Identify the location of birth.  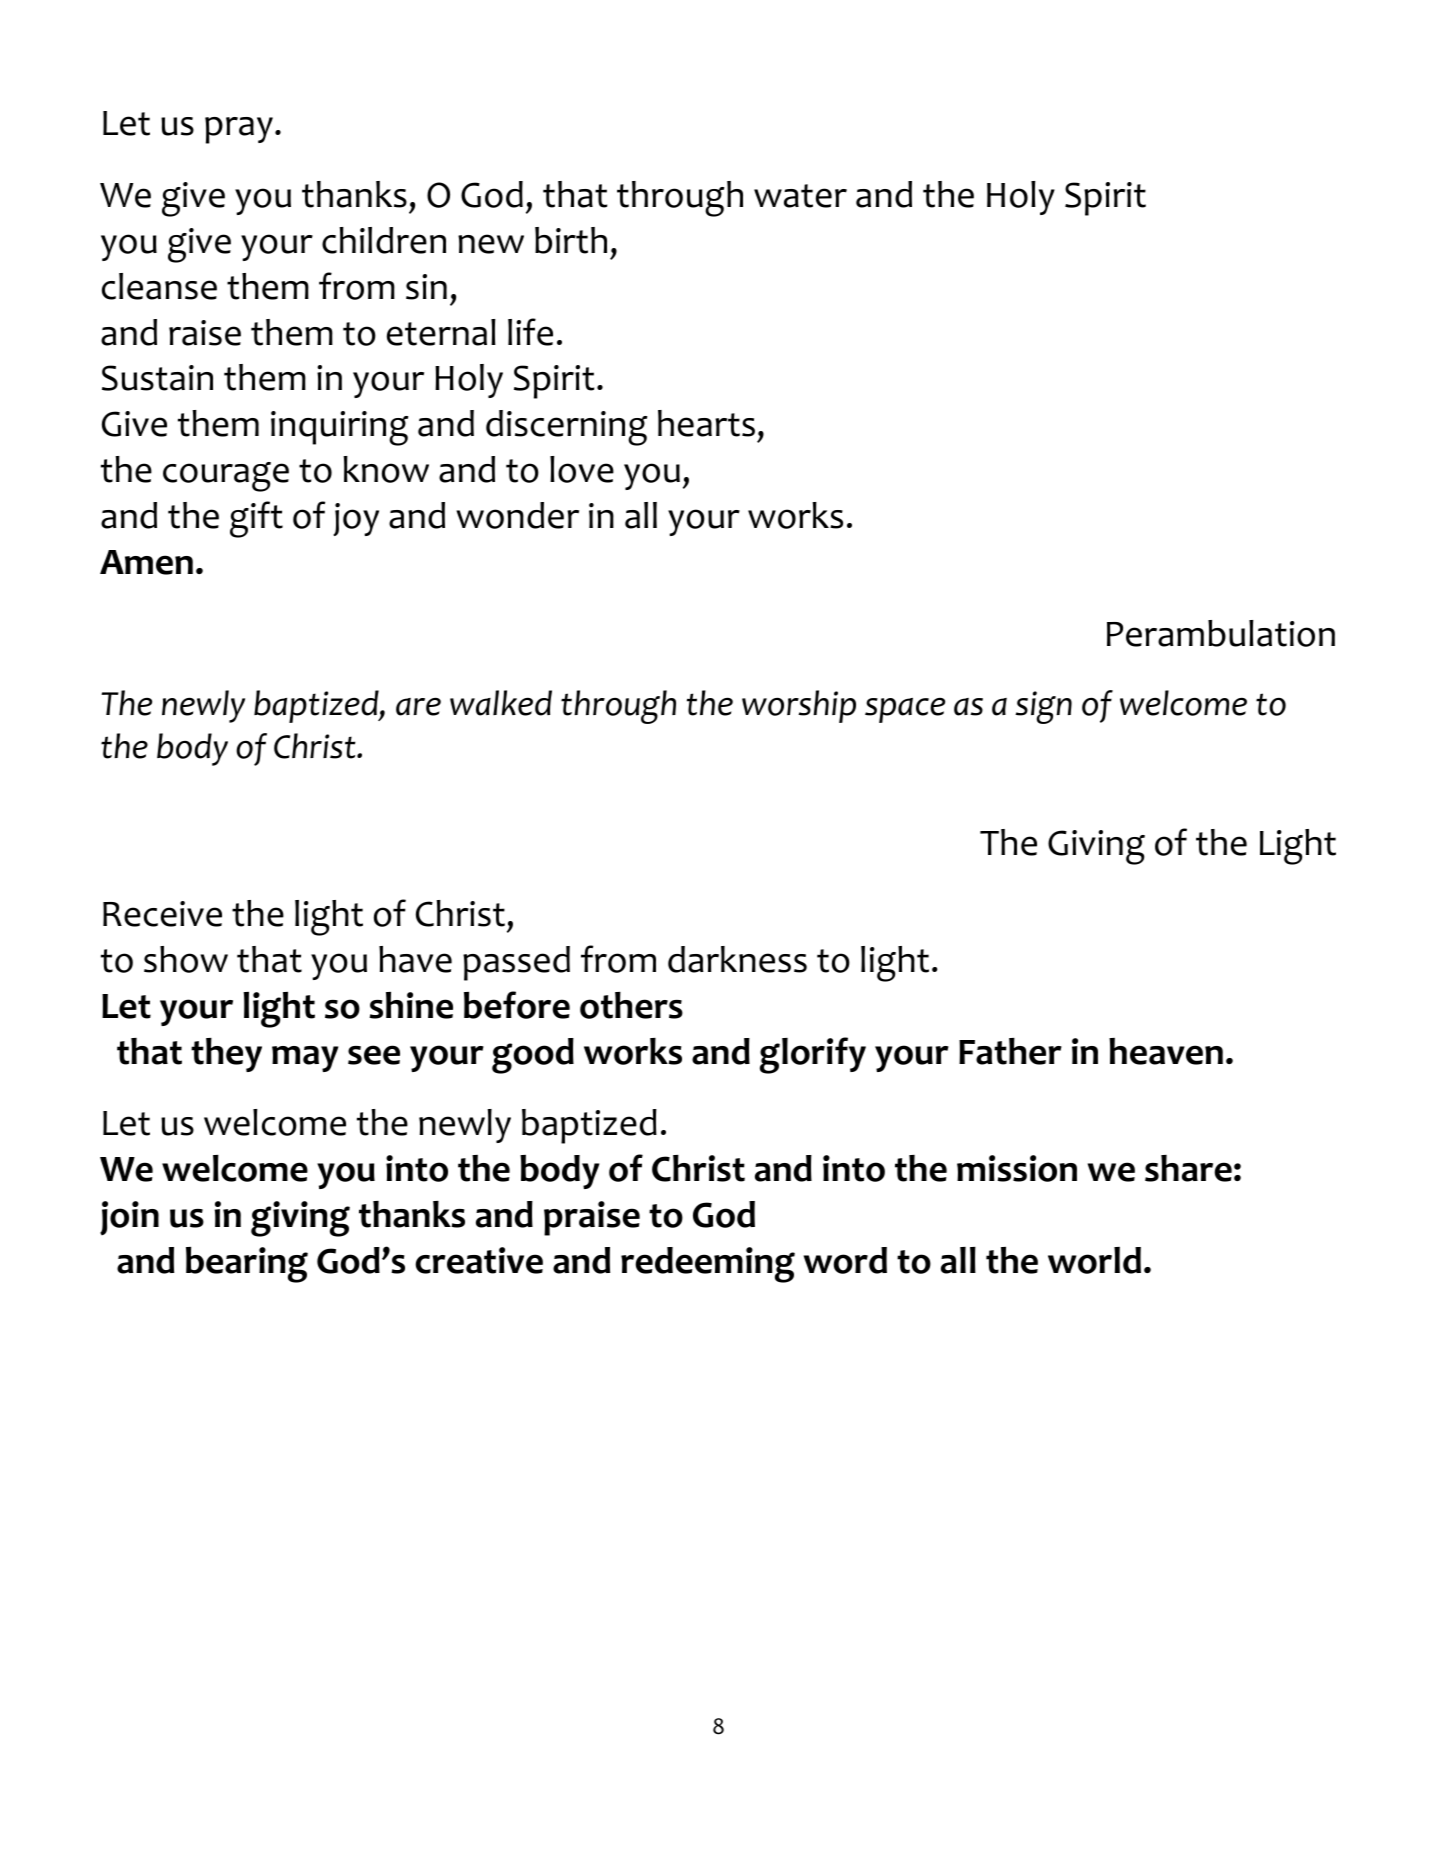
(571, 240).
